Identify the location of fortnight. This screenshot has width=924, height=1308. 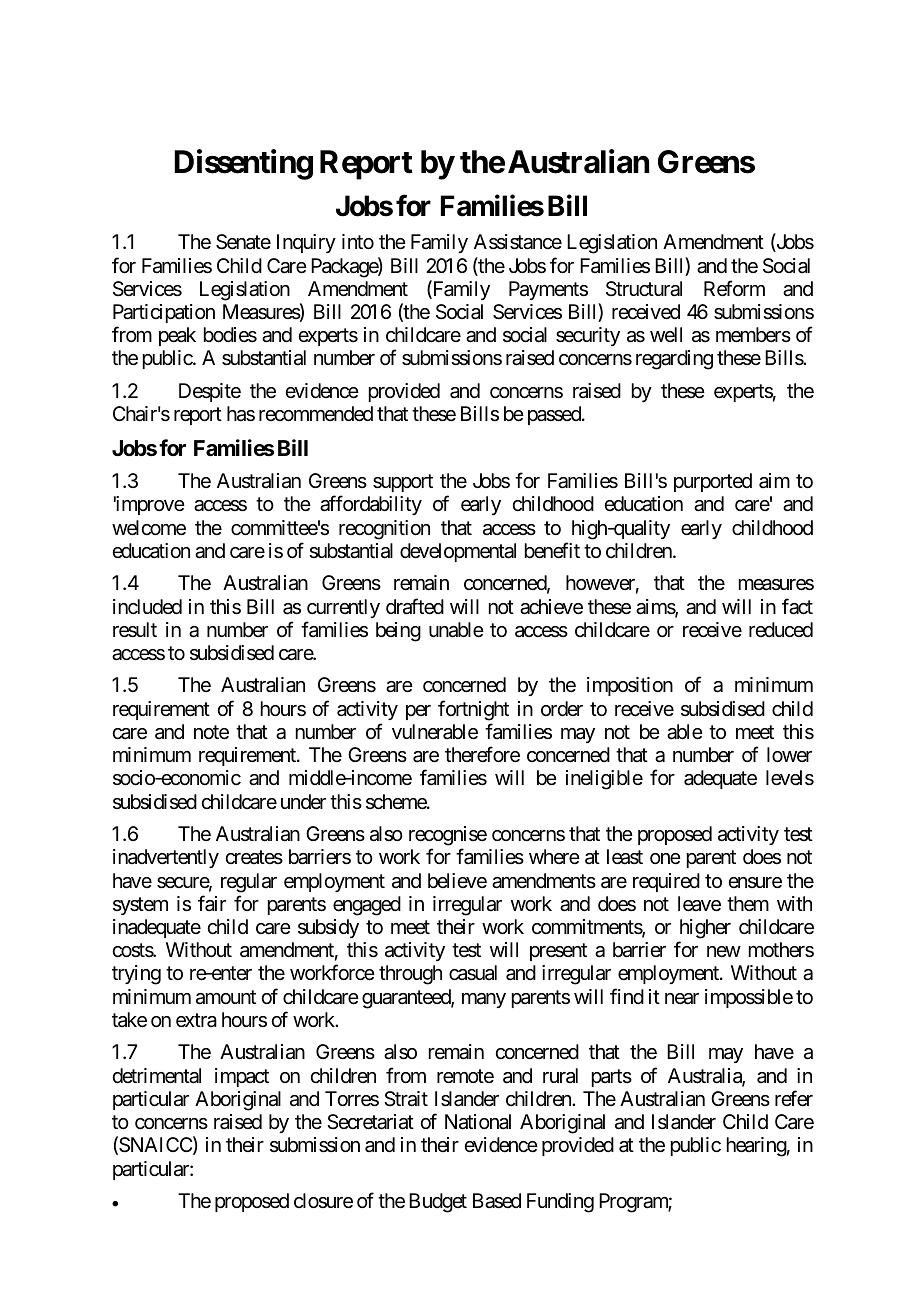
(473, 710).
